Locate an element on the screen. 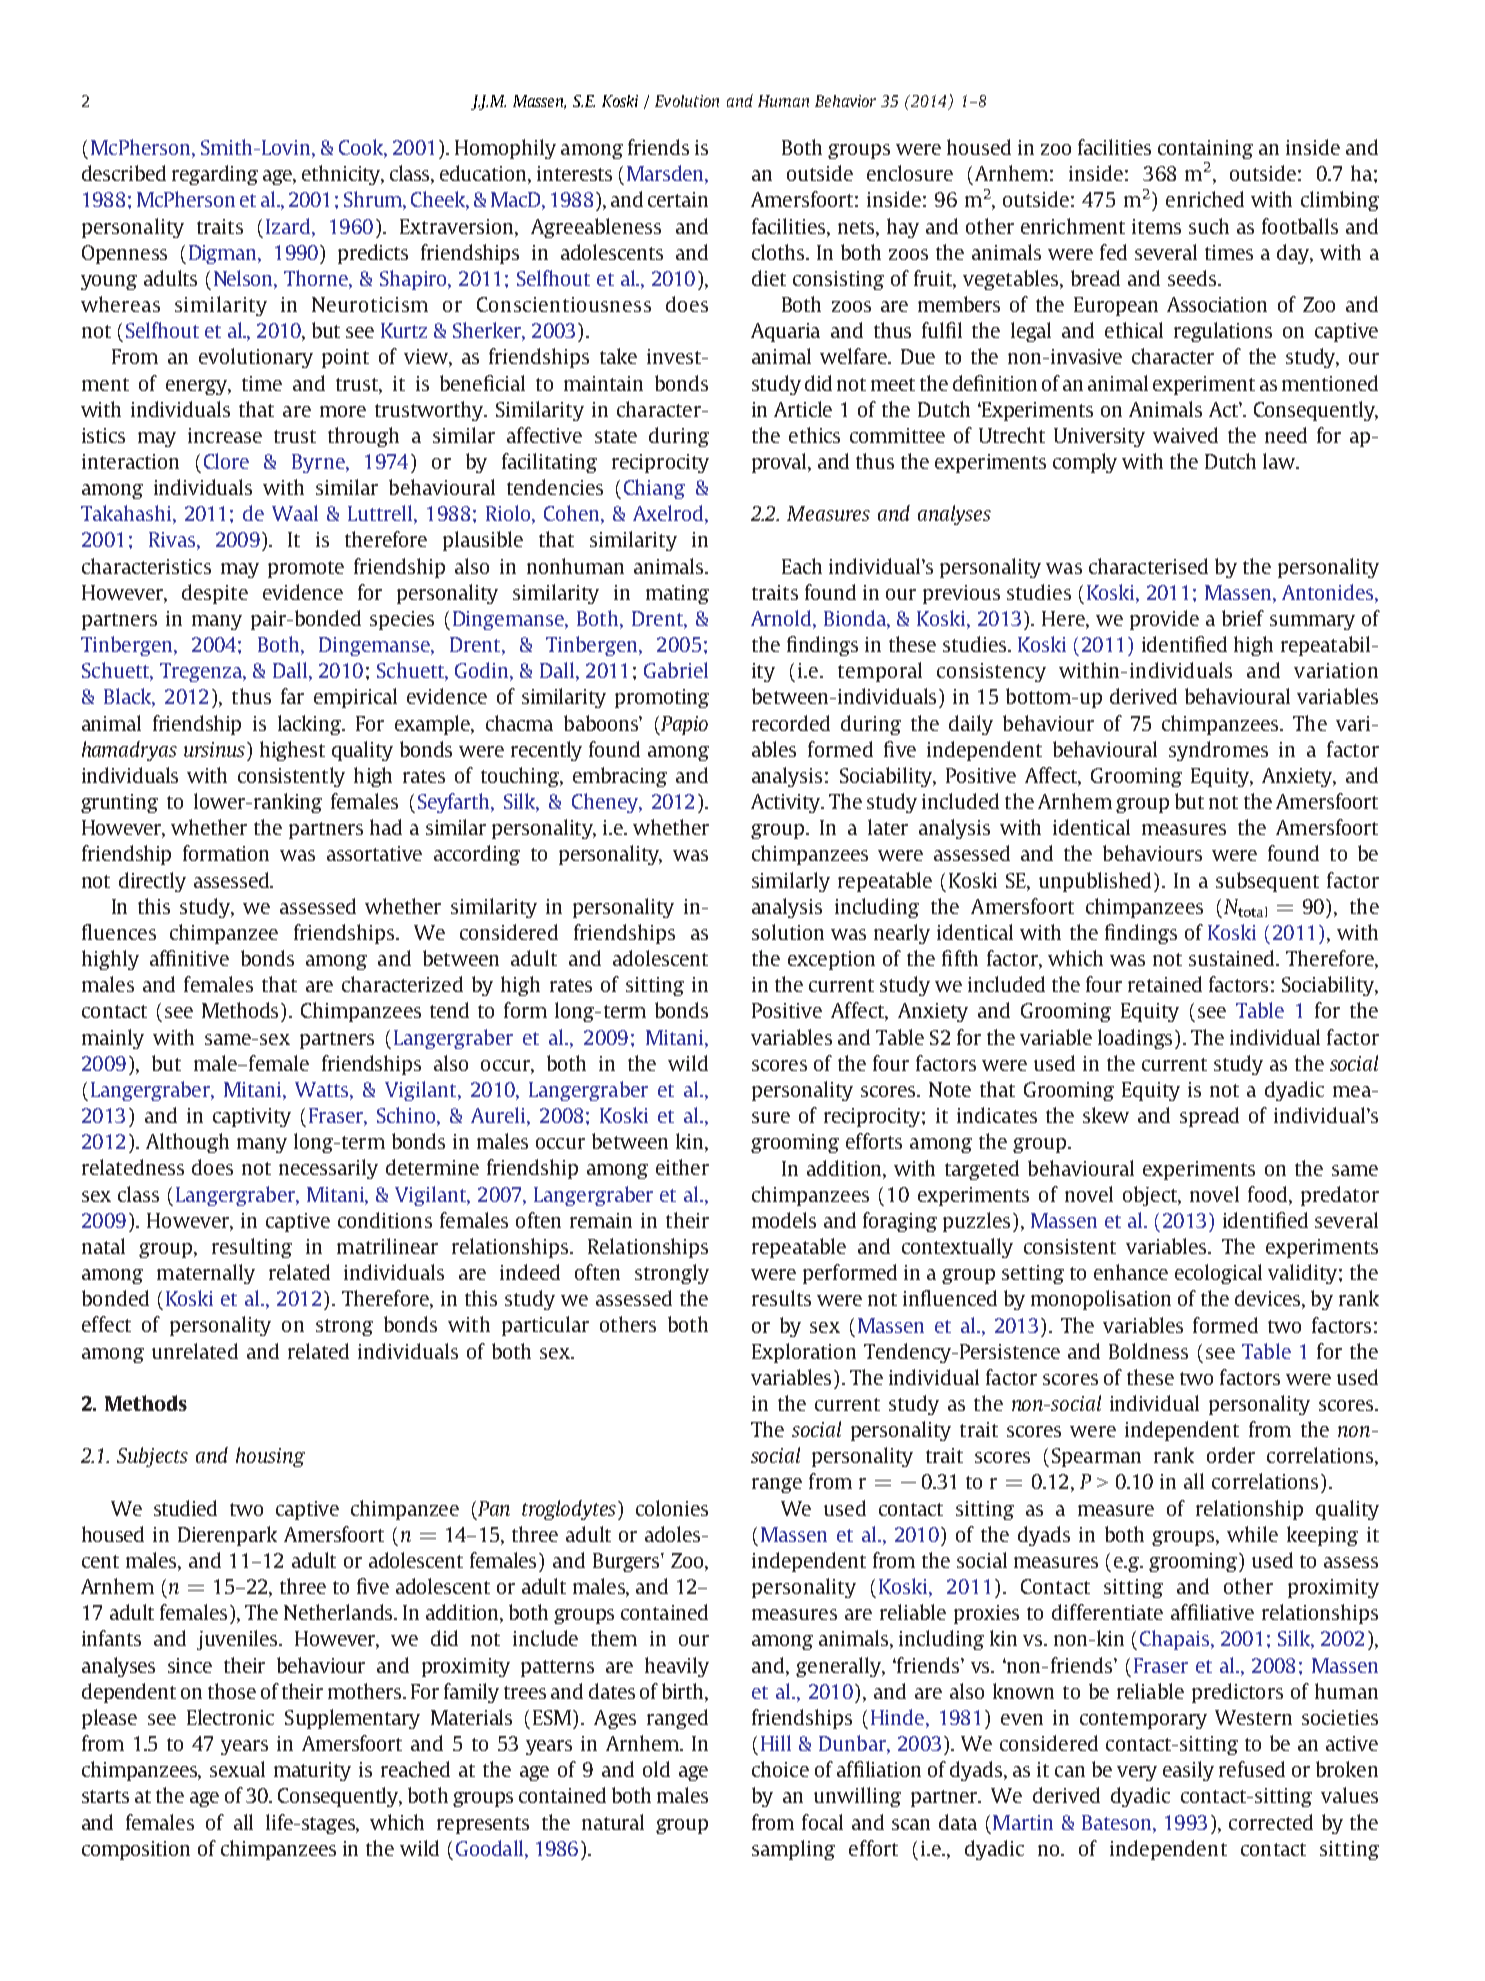 The image size is (1485, 1981). grunting is located at coordinates (119, 803).
